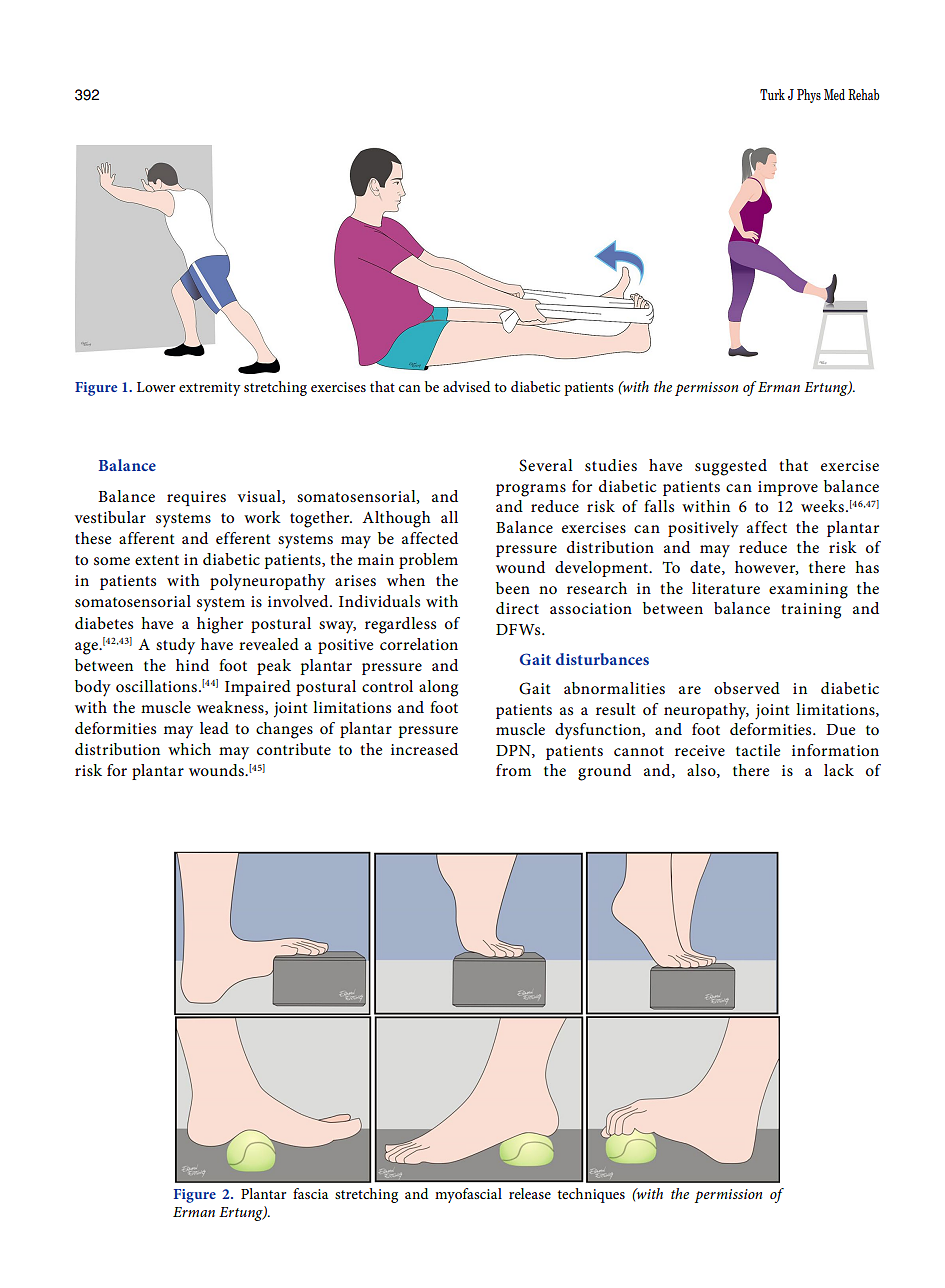  What do you see at coordinates (731, 467) in the document?
I see `suggested` at bounding box center [731, 467].
